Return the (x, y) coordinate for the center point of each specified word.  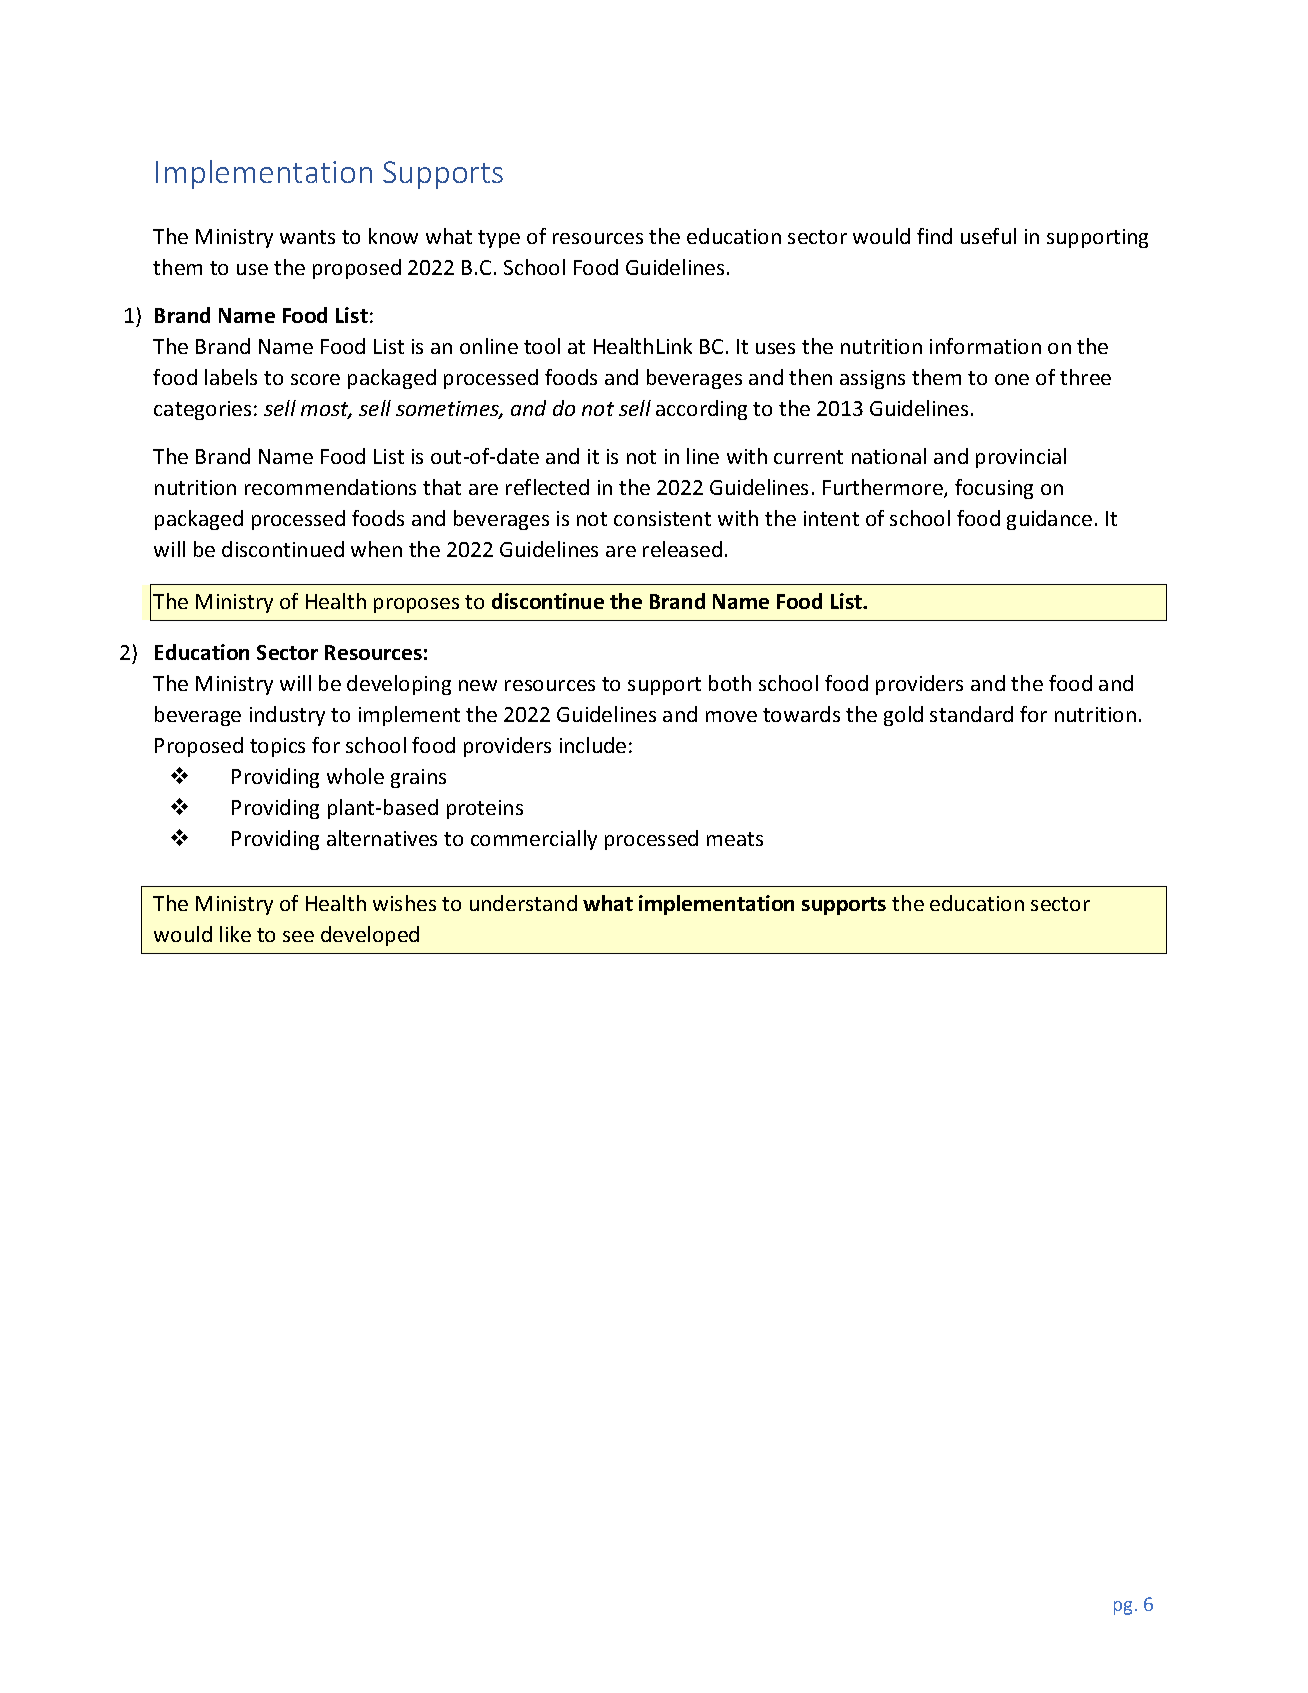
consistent (662, 518)
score (315, 379)
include (593, 745)
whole (355, 776)
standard (971, 714)
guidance (1049, 520)
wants (307, 237)
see (298, 936)
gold (903, 716)
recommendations (330, 487)
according (701, 410)
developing (399, 685)
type (499, 239)
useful (988, 236)
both (730, 683)
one (1012, 379)
